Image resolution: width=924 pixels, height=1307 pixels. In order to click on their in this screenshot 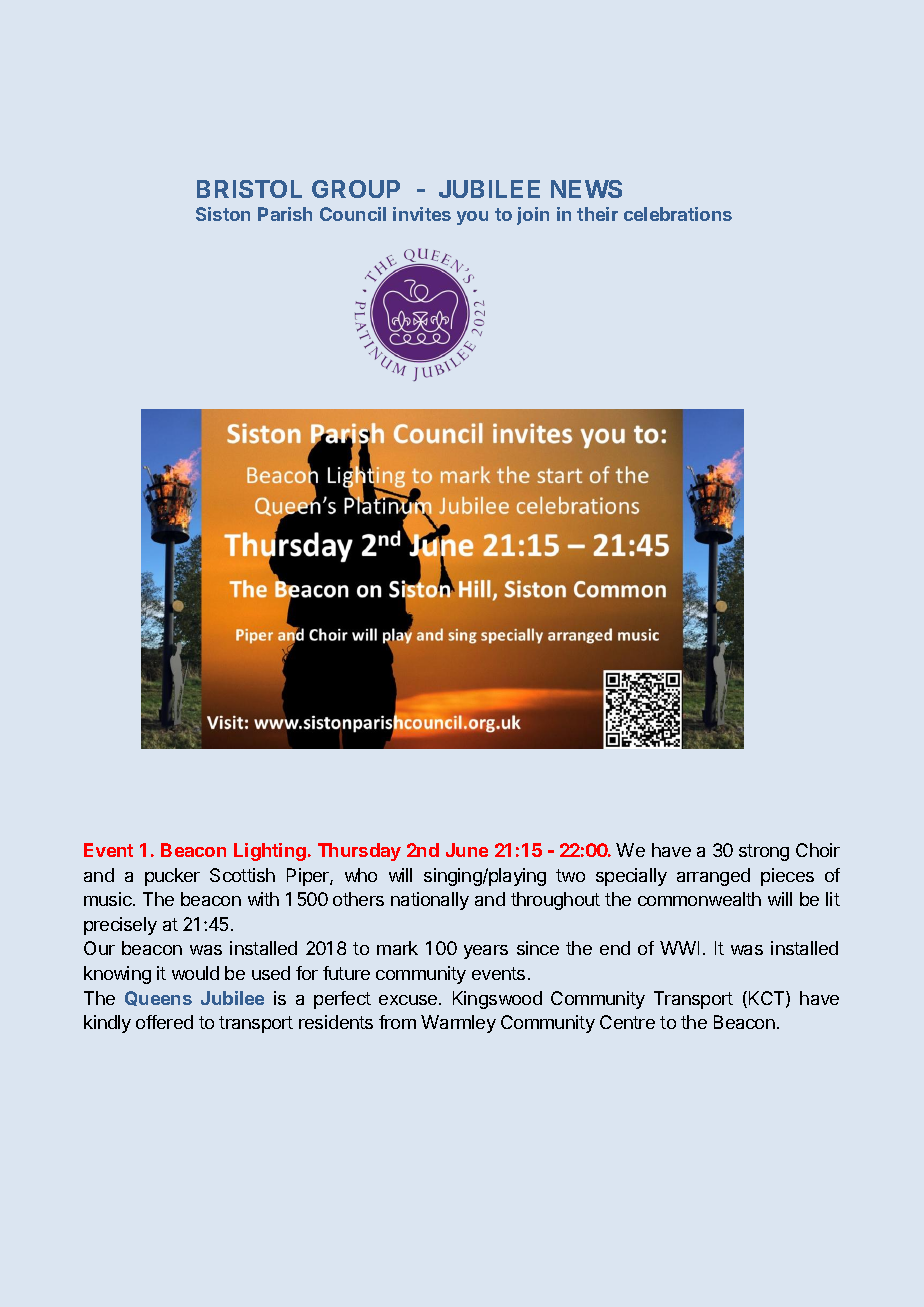, I will do `click(597, 214)`.
